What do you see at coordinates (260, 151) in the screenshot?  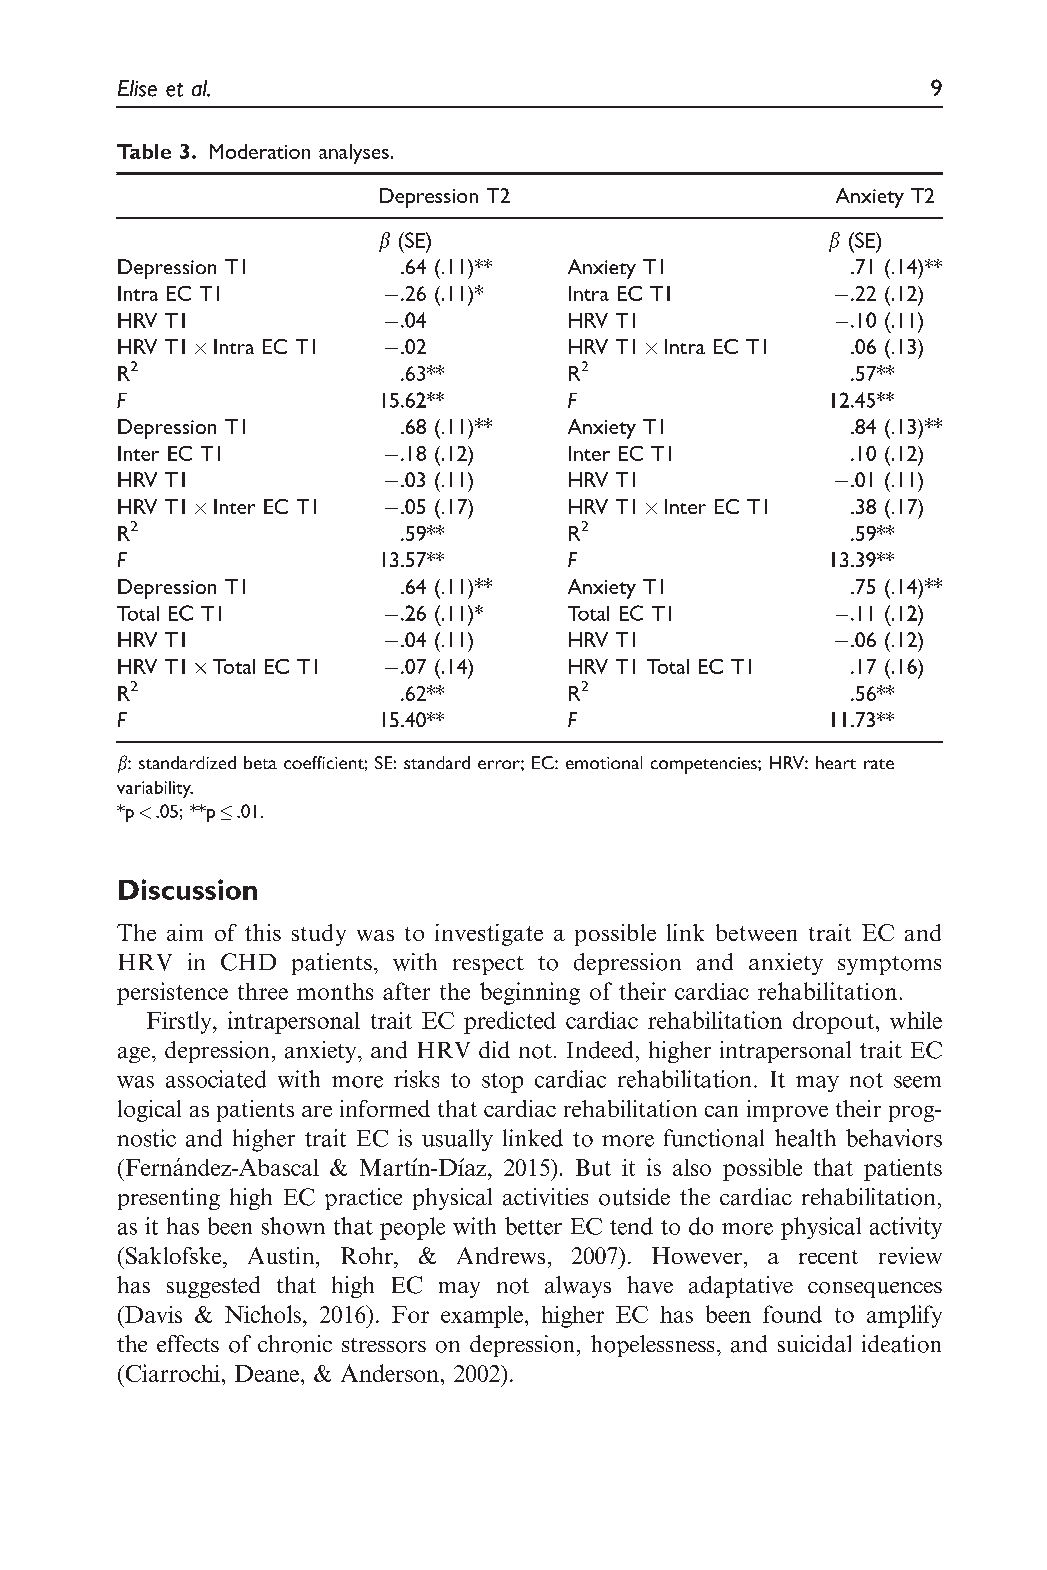 I see `Moderation` at bounding box center [260, 151].
